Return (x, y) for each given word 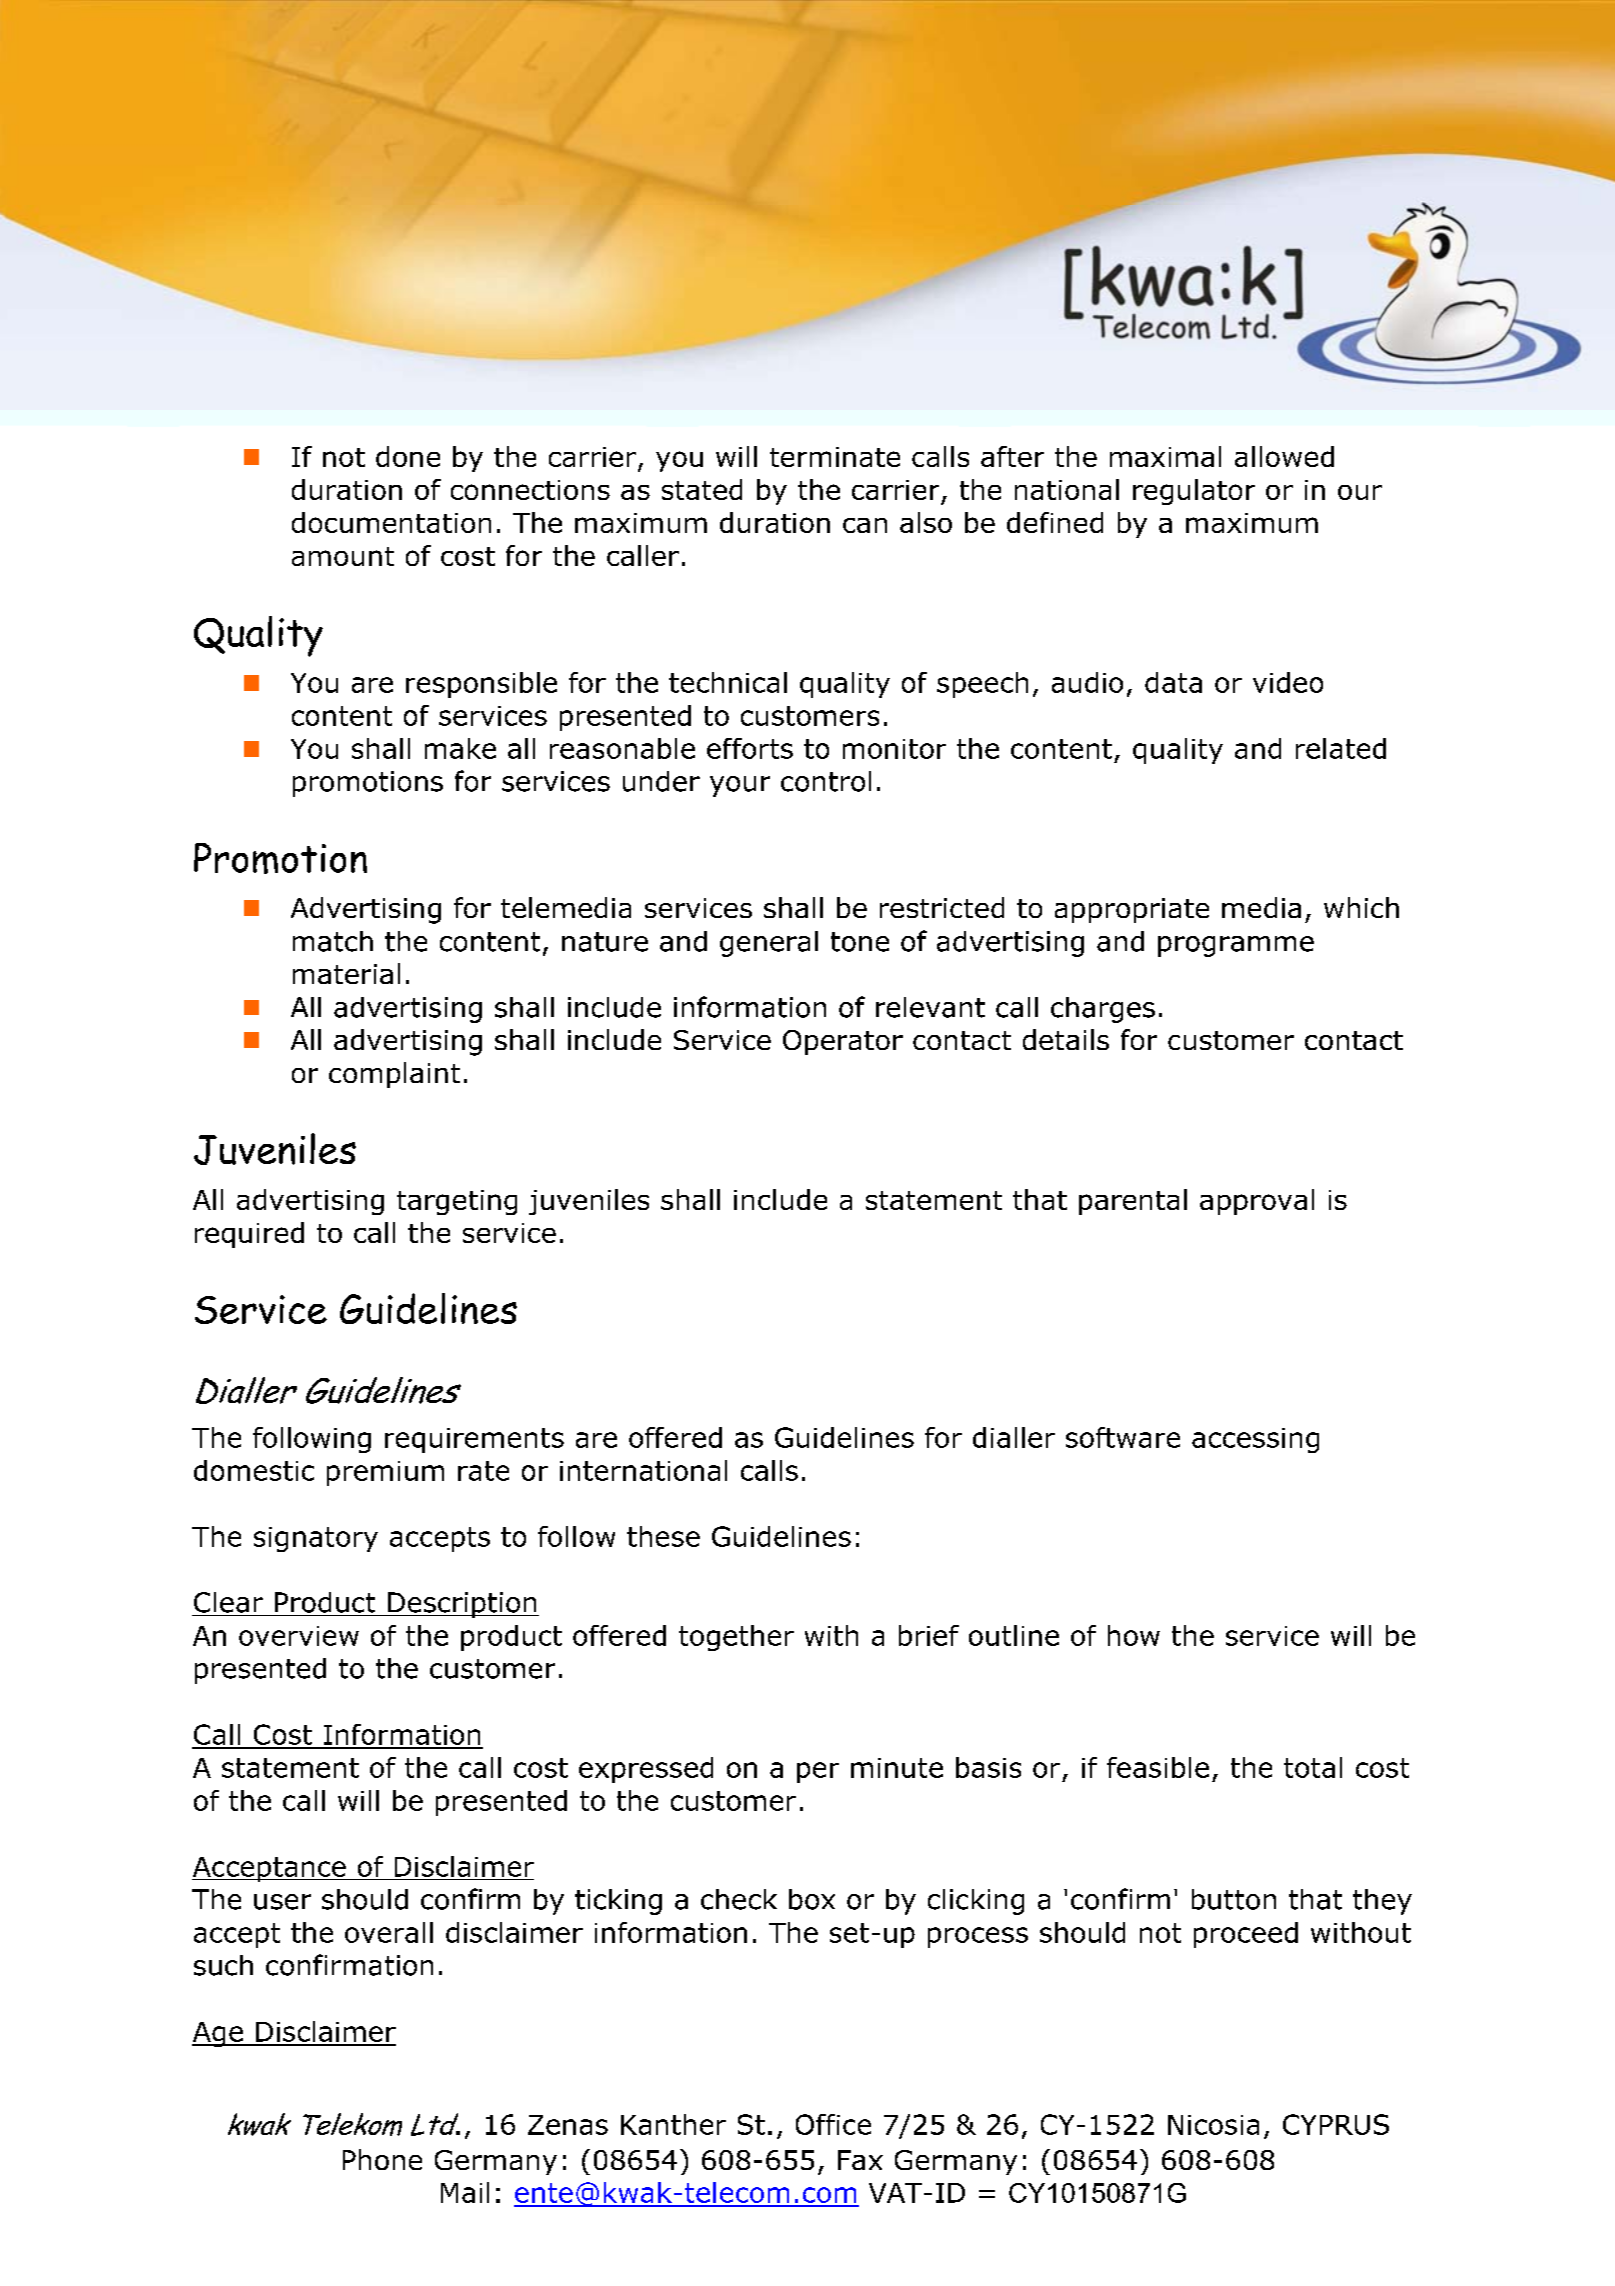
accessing (1255, 1440)
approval (1257, 1202)
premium (385, 1473)
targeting (457, 1202)
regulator (1194, 492)
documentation (391, 522)
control (826, 781)
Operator (843, 1042)
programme (1236, 946)
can (865, 525)
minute (897, 1768)
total (1313, 1767)
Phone (382, 2159)
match (333, 941)
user (282, 1902)
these (663, 1536)
